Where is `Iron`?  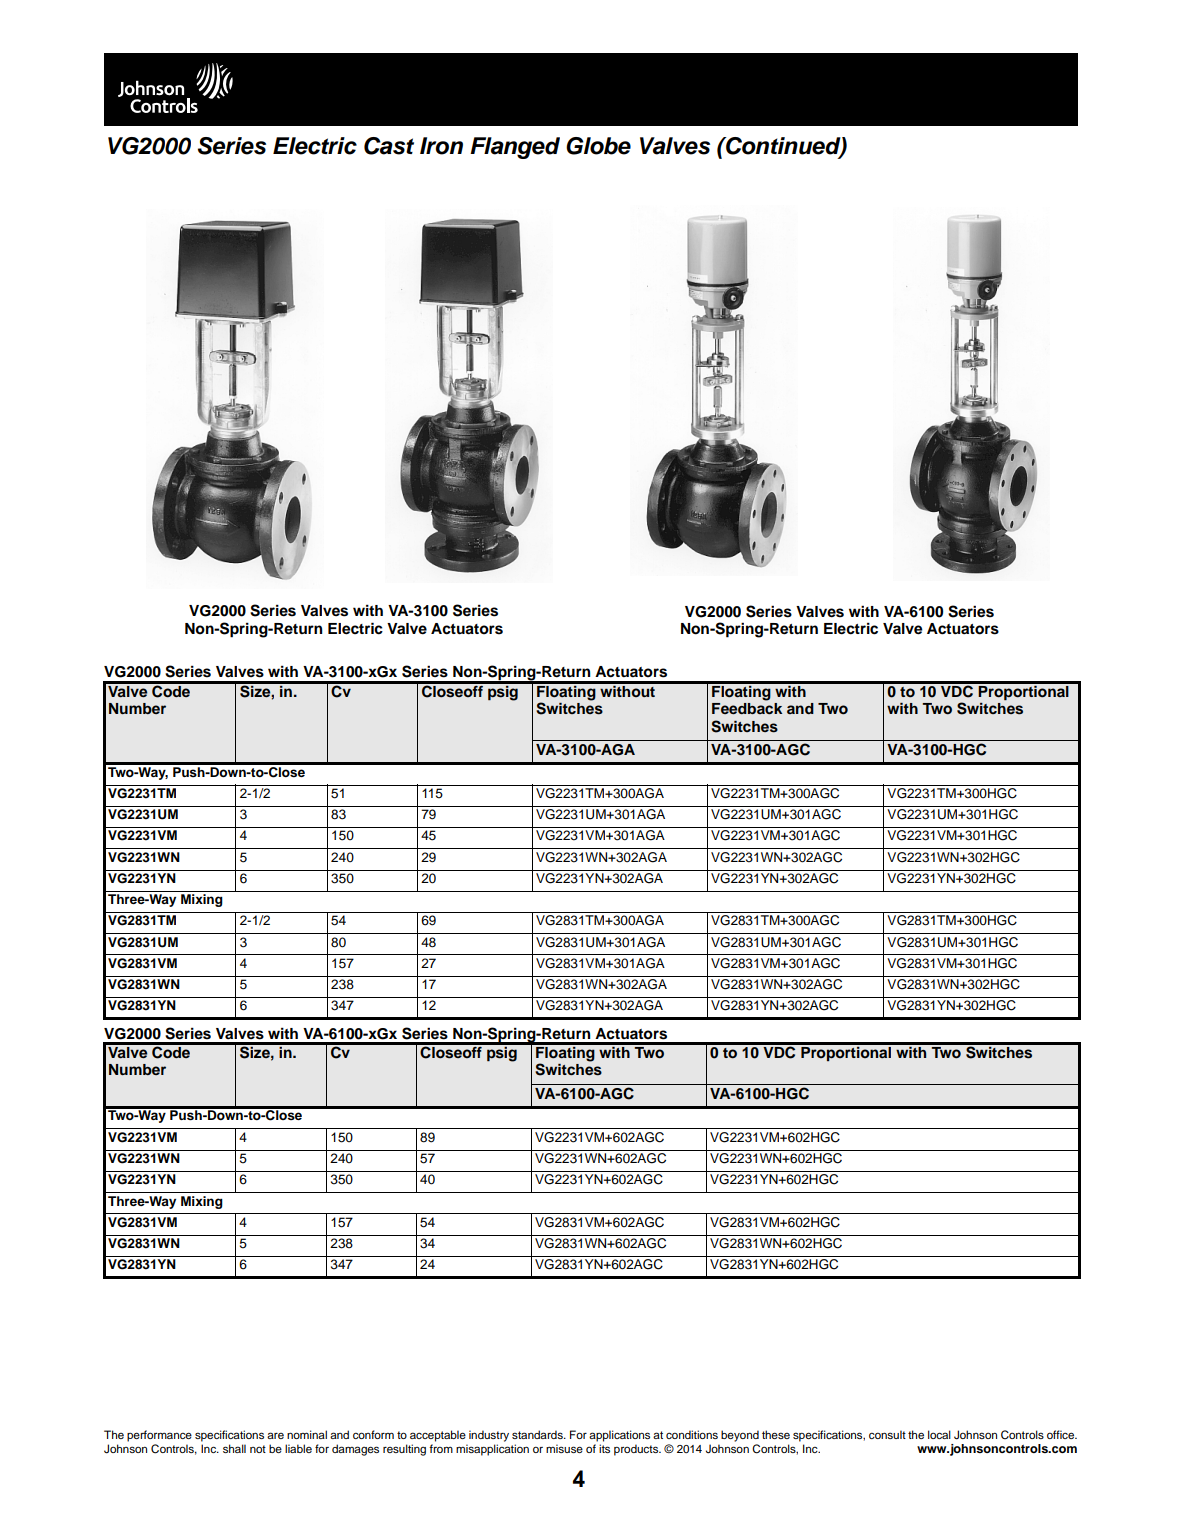 Iron is located at coordinates (441, 146).
